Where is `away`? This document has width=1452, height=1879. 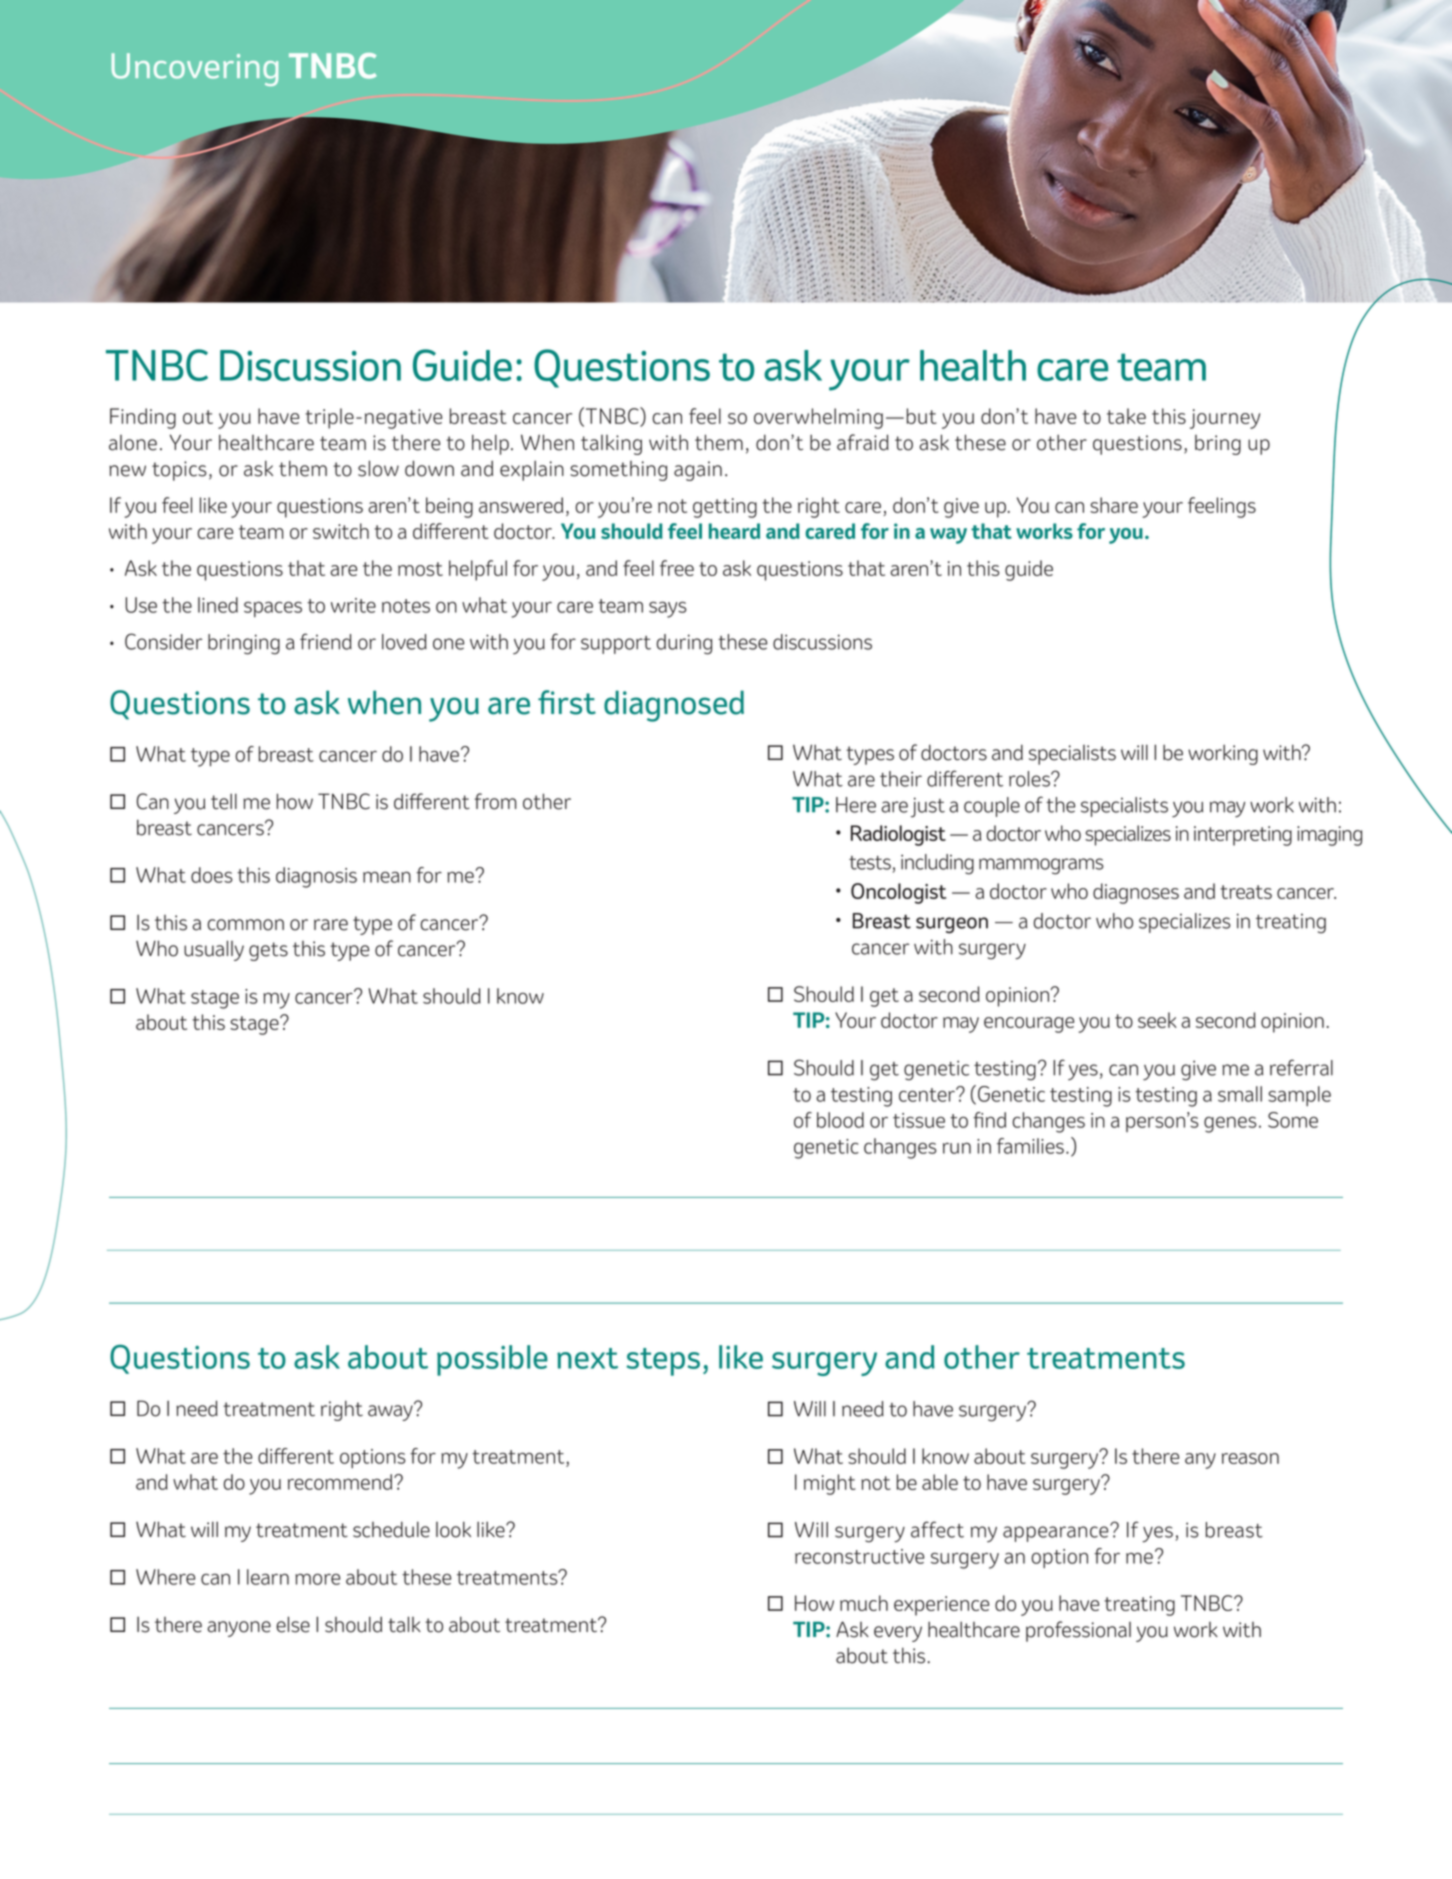
away is located at coordinates (391, 1412).
